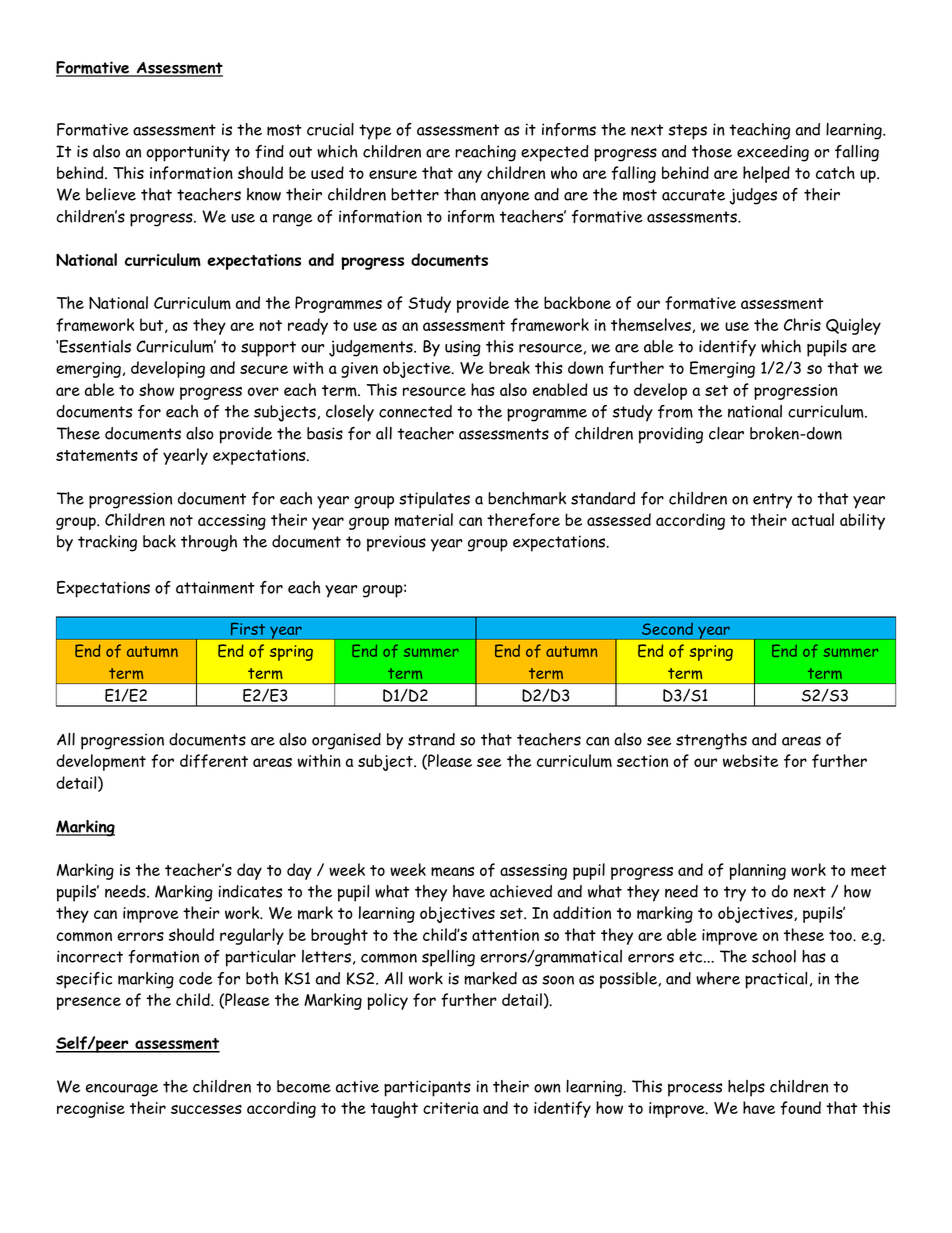  What do you see at coordinates (452, 872) in the document?
I see `means` at bounding box center [452, 872].
